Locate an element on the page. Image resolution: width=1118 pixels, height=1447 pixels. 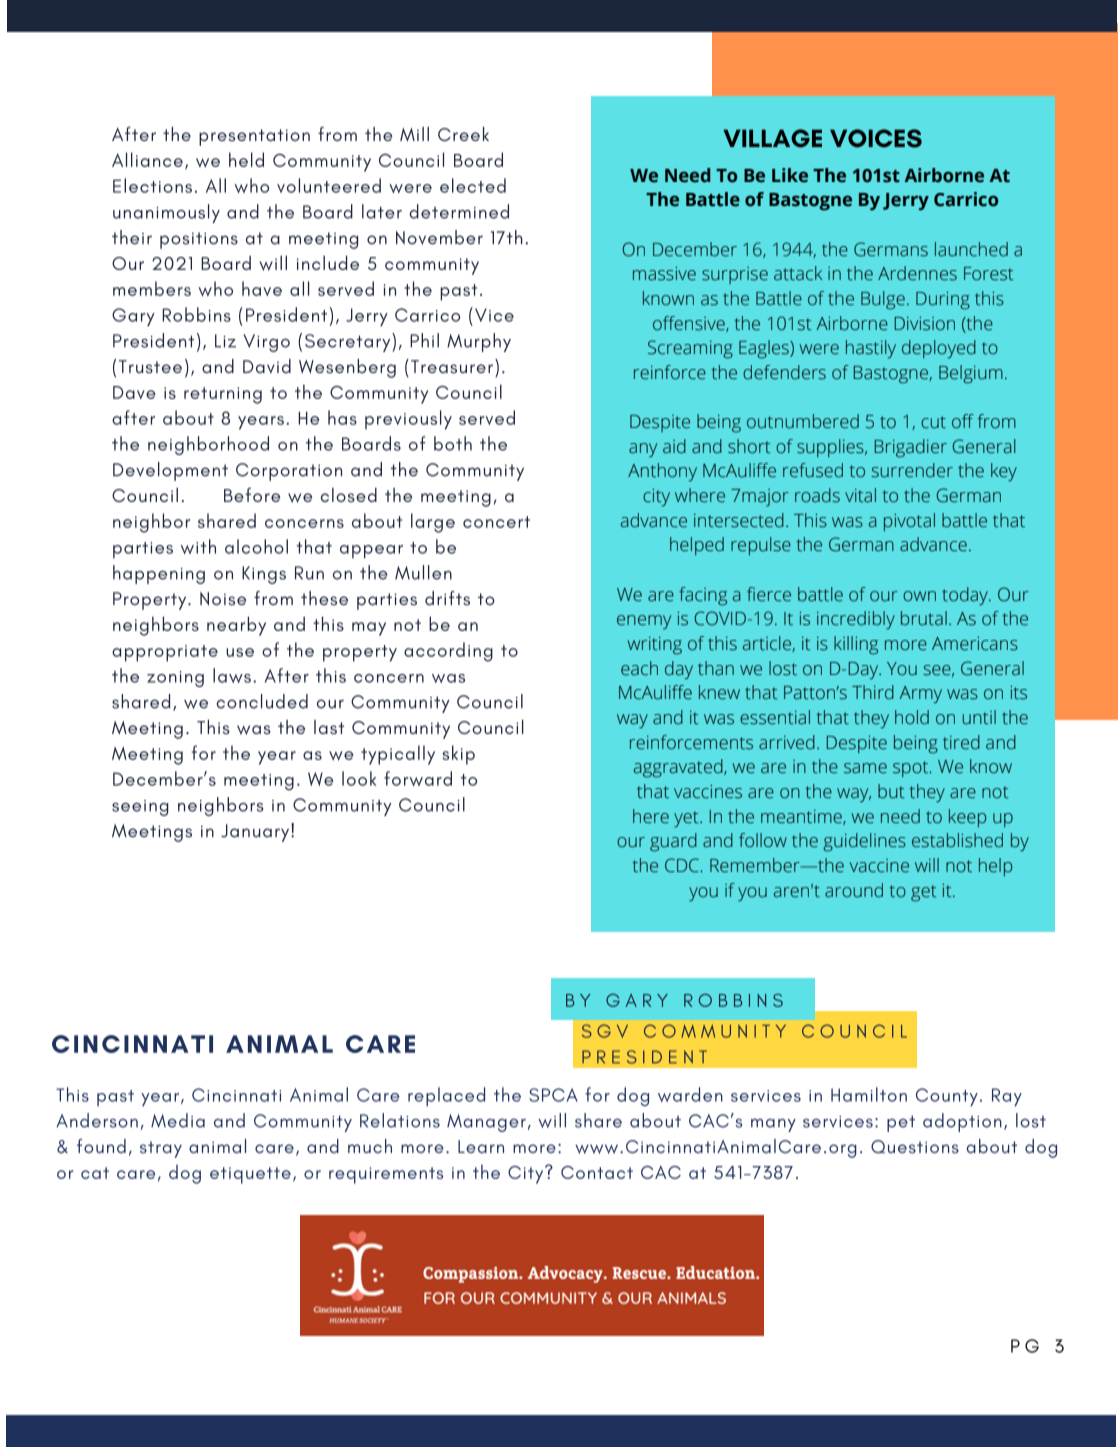
spot is located at coordinates (912, 769).
